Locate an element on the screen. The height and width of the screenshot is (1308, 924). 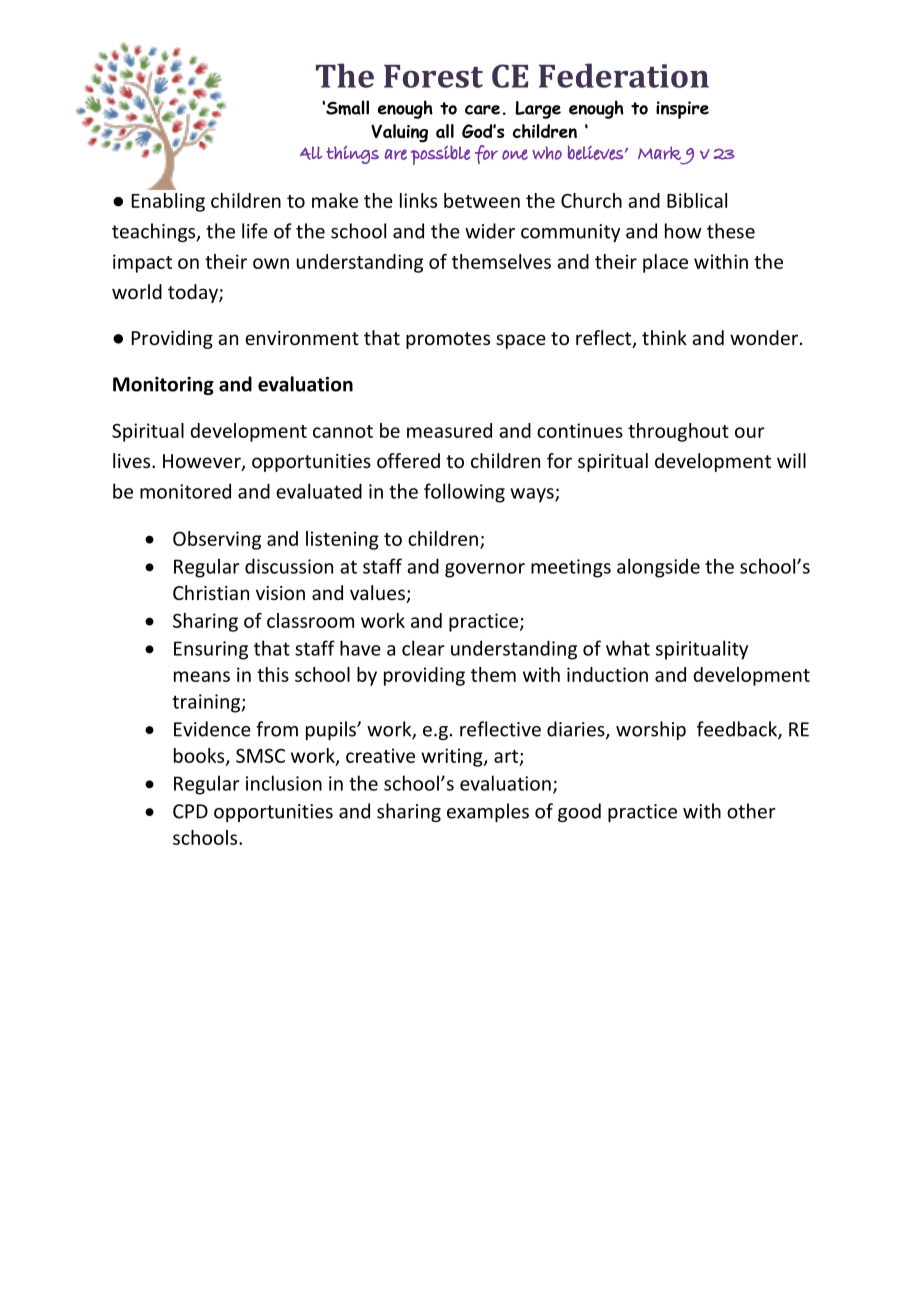
things is located at coordinates (352, 155).
